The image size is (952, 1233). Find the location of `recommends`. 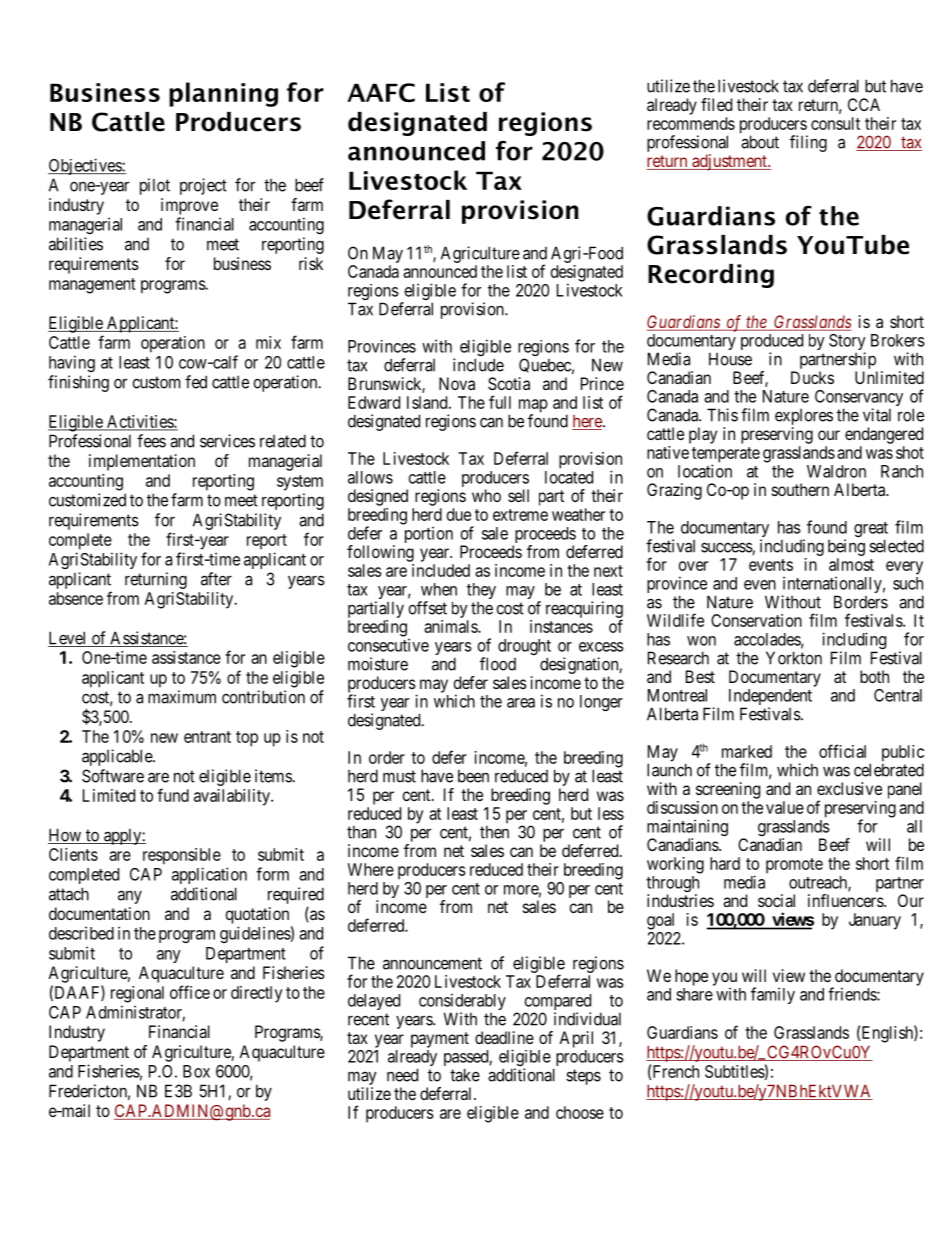

recommends is located at coordinates (691, 123).
